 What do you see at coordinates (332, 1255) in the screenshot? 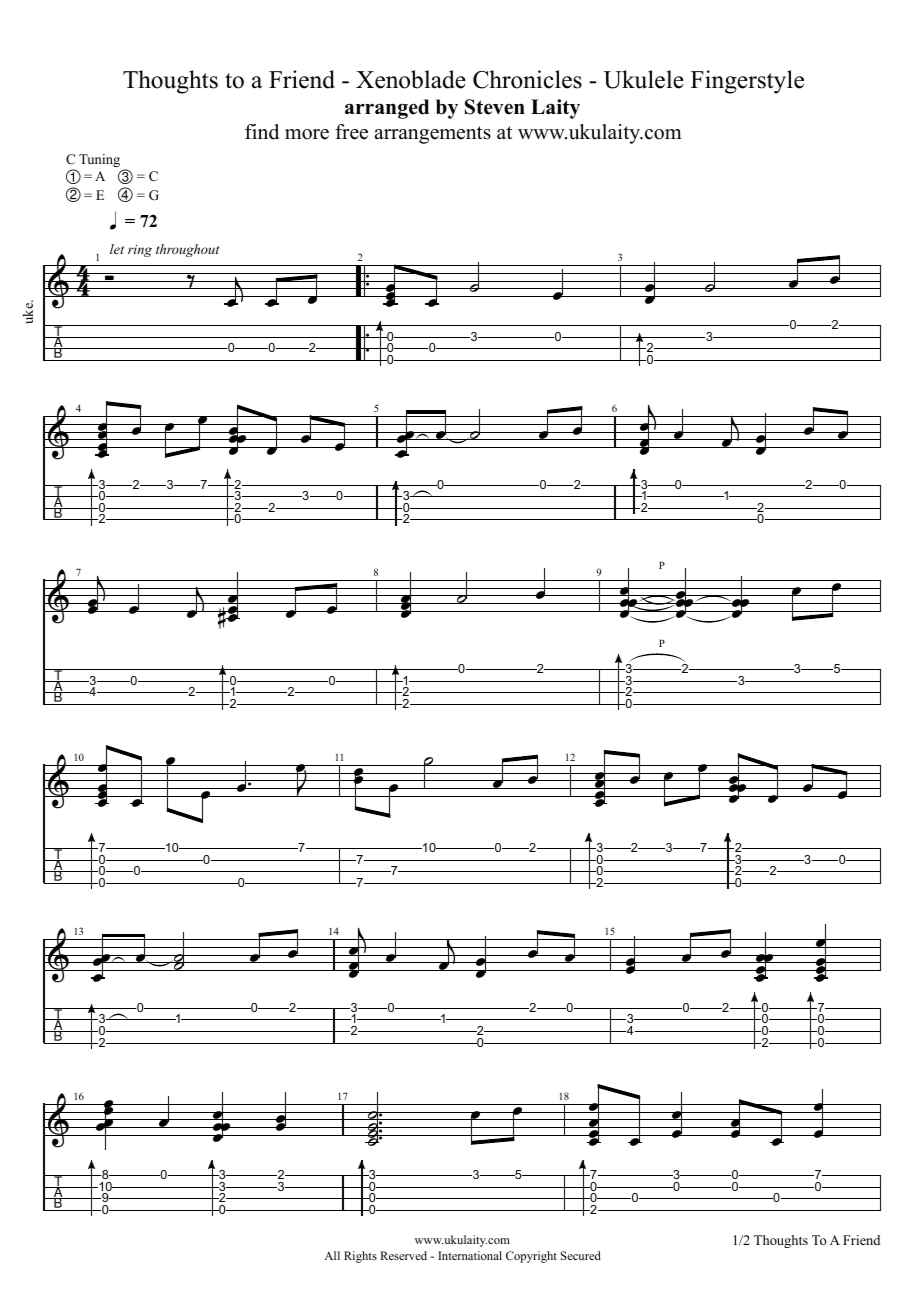
I see `All` at bounding box center [332, 1255].
